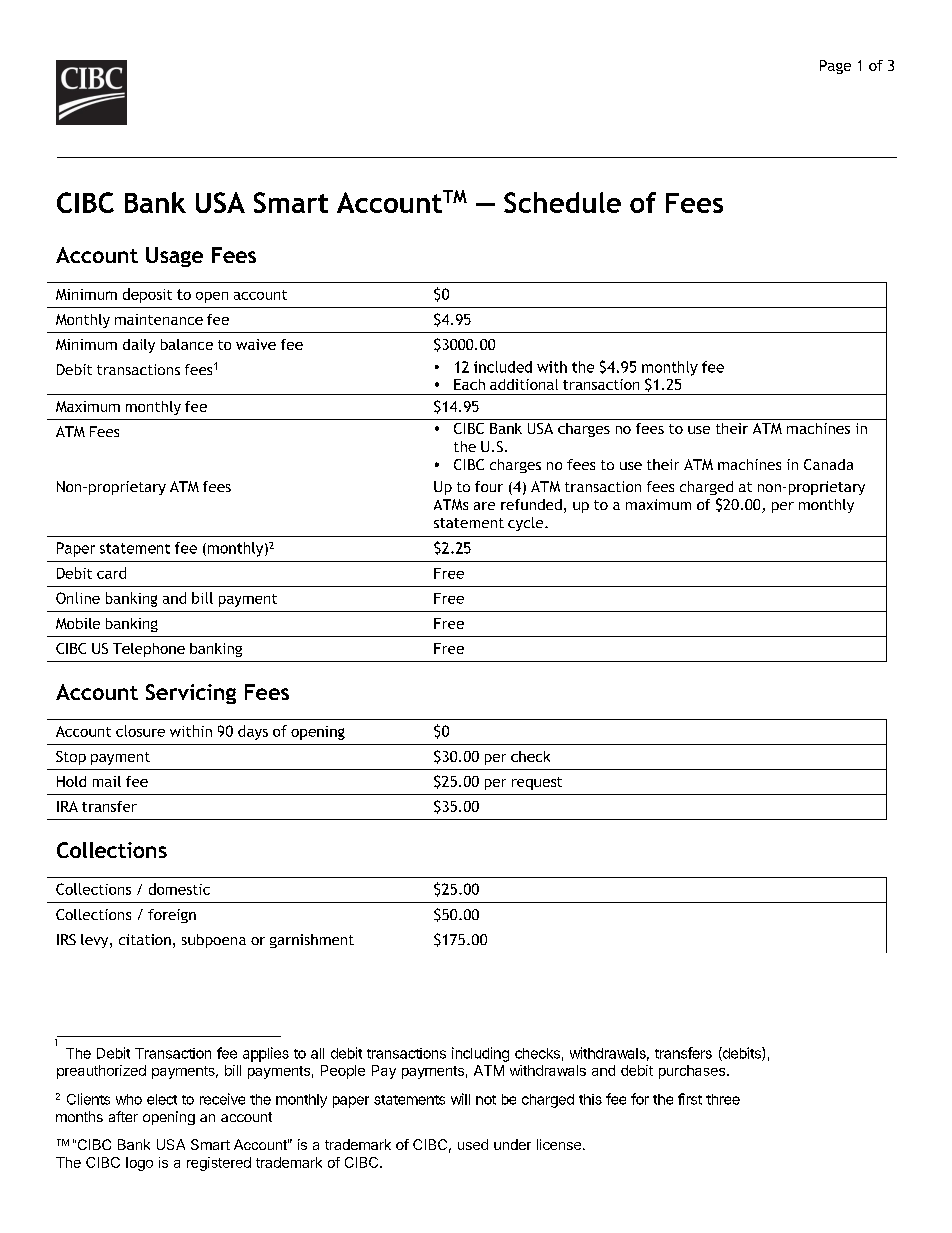 This screenshot has width=952, height=1233. What do you see at coordinates (123, 1116) in the screenshot?
I see `after` at bounding box center [123, 1116].
